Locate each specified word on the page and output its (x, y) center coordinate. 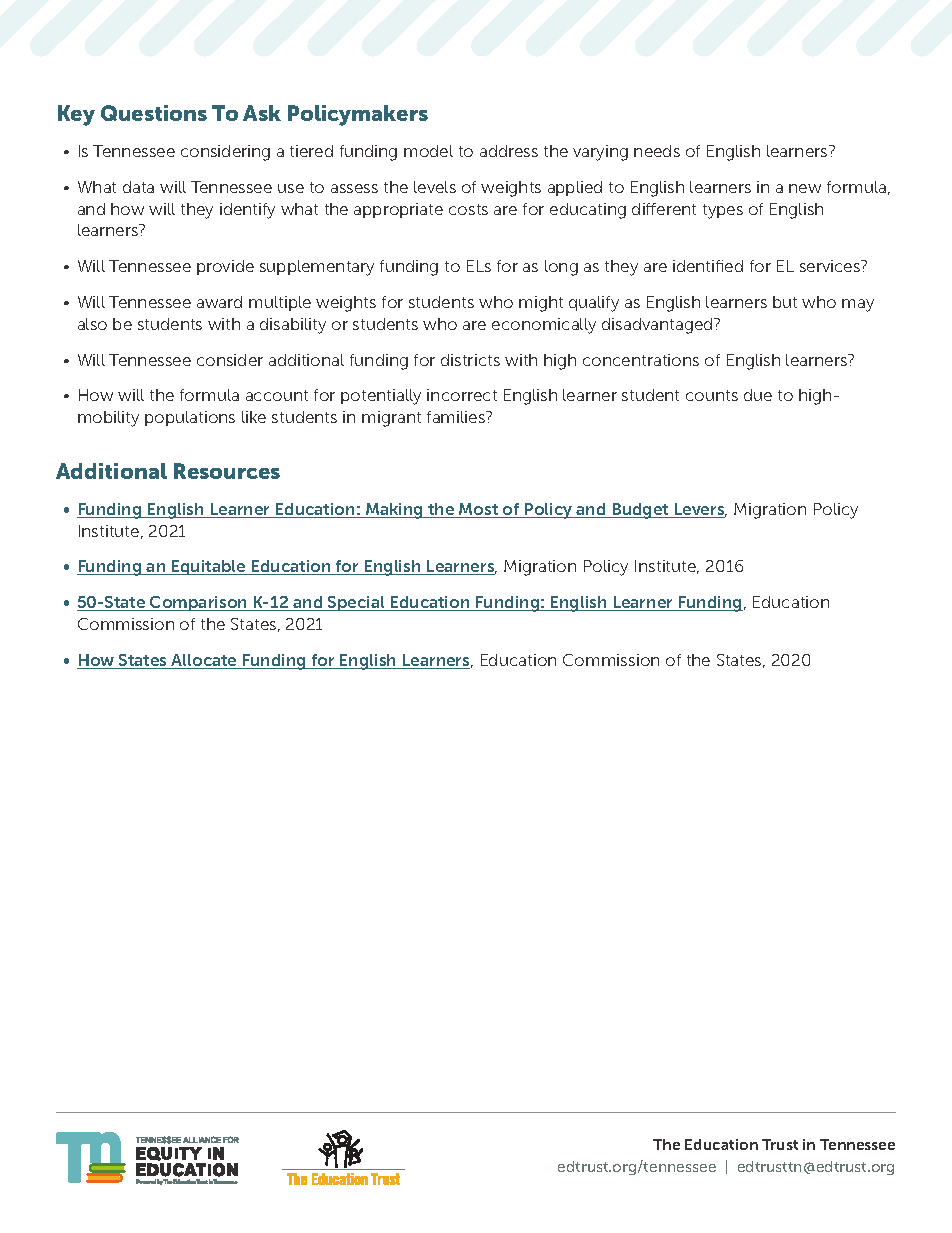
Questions (154, 113)
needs (657, 151)
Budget (640, 511)
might (541, 304)
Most (479, 510)
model (428, 151)
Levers (699, 510)
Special (356, 603)
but (785, 302)
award (219, 302)
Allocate (204, 661)
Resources (227, 471)
